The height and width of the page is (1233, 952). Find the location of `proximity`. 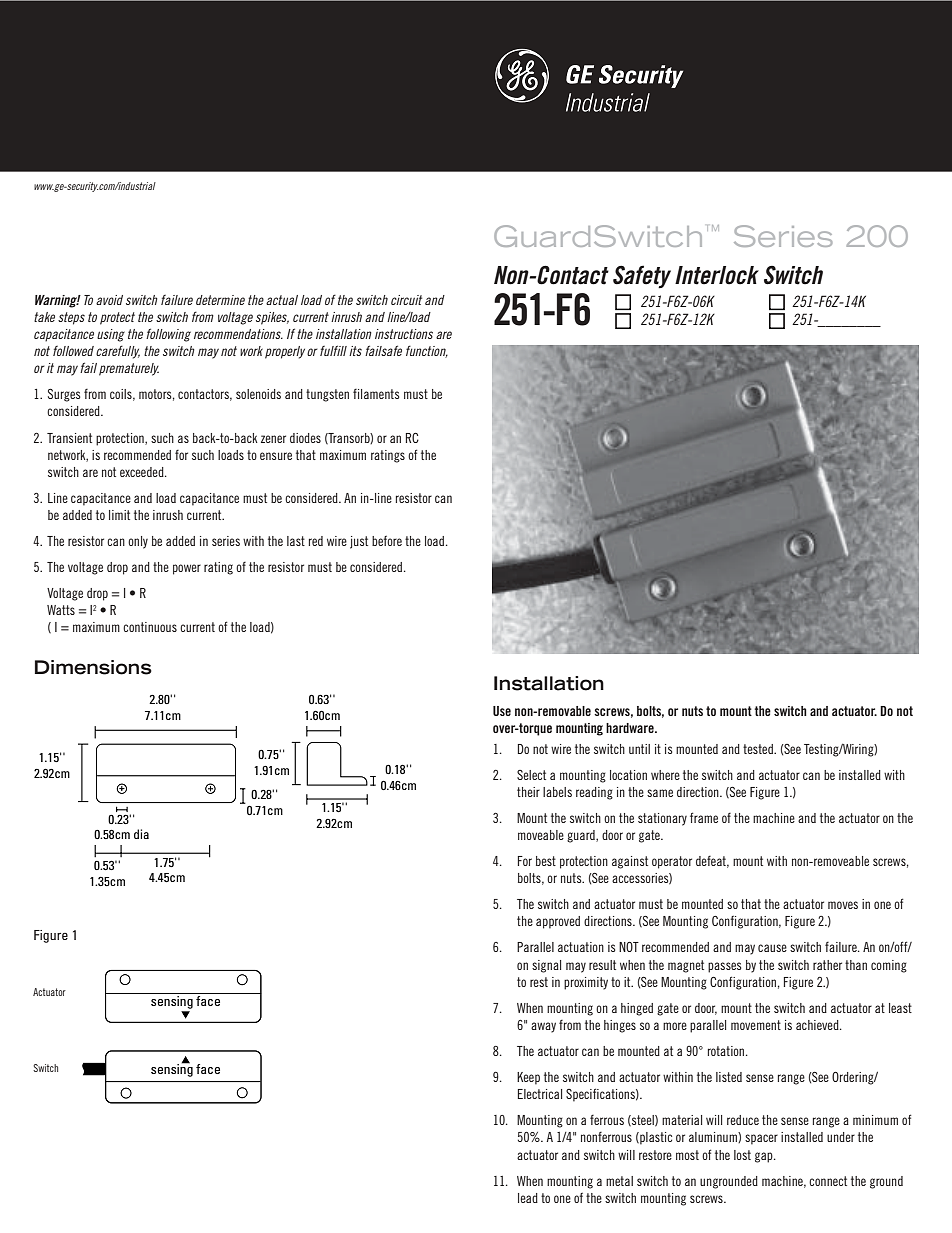

proximity is located at coordinates (586, 983).
